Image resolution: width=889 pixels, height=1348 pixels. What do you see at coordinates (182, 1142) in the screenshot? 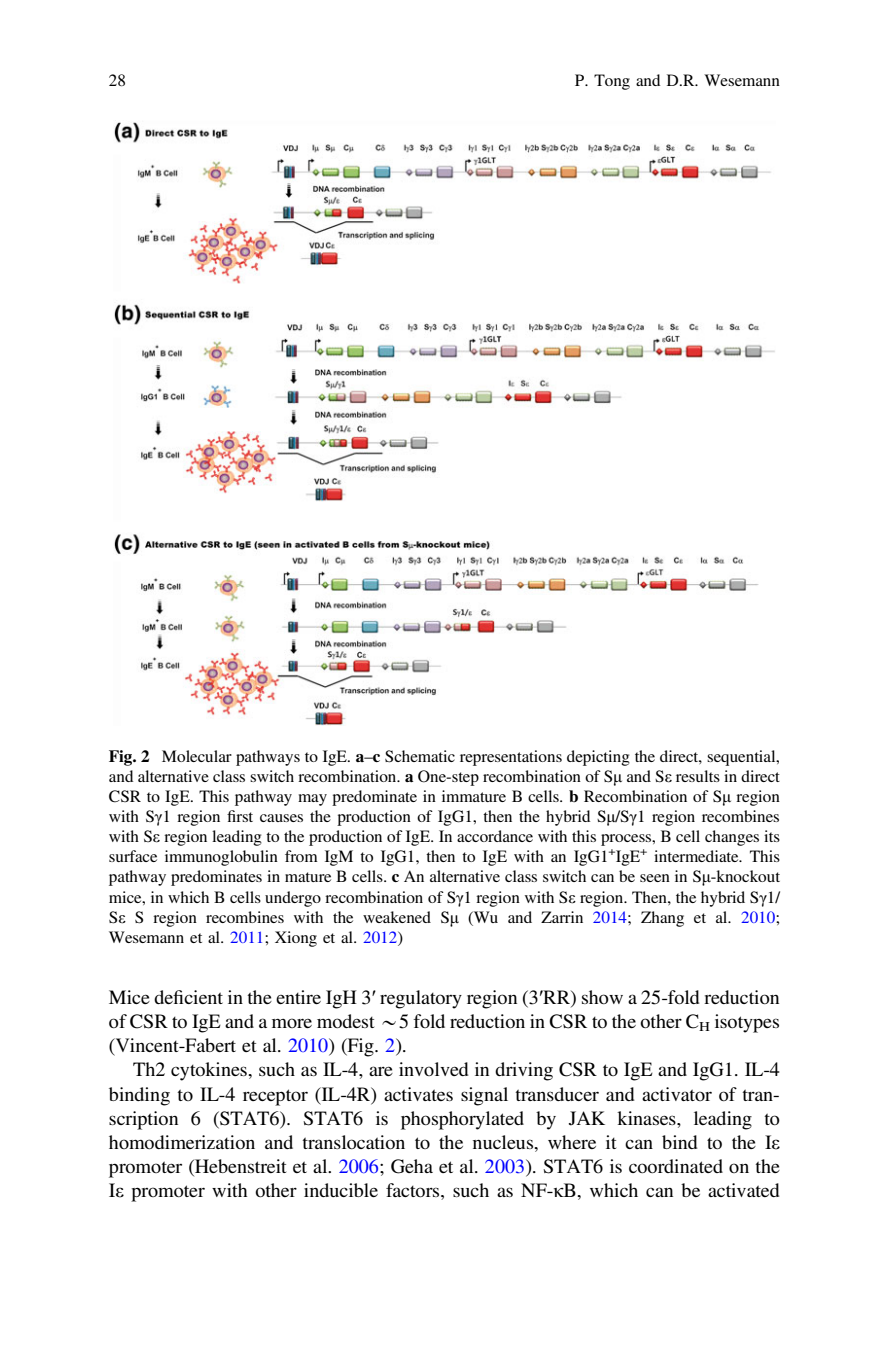
I see `homodimerization` at bounding box center [182, 1142].
